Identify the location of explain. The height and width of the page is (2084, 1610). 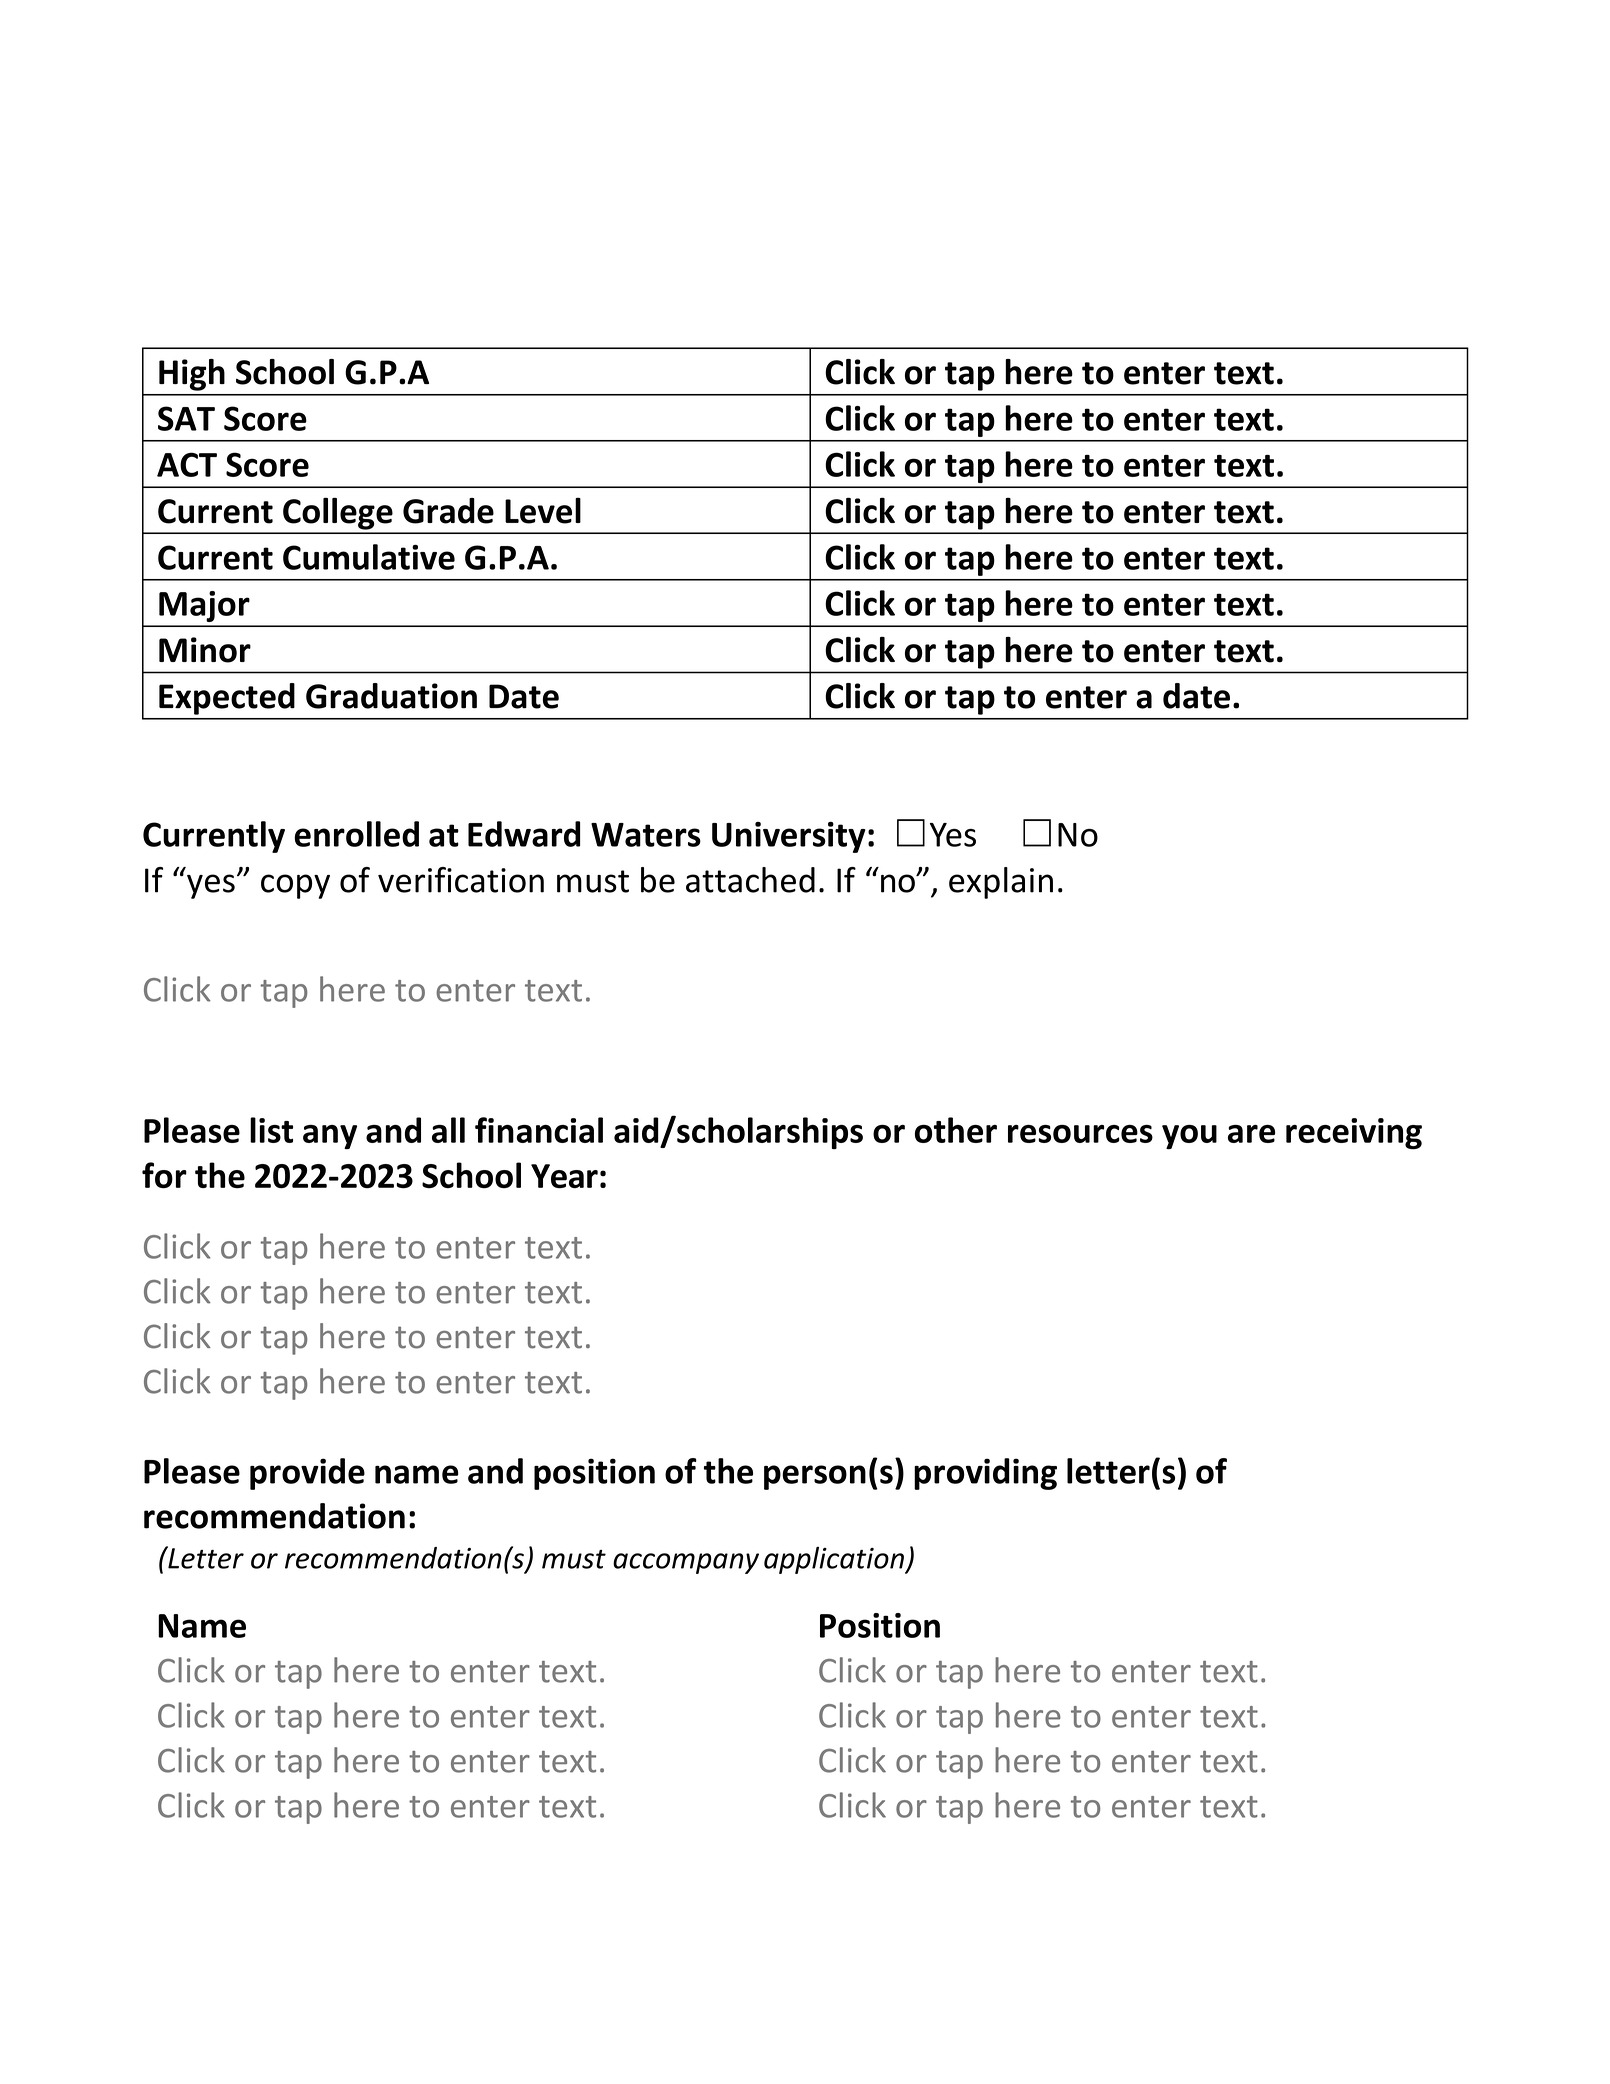
(1001, 883).
